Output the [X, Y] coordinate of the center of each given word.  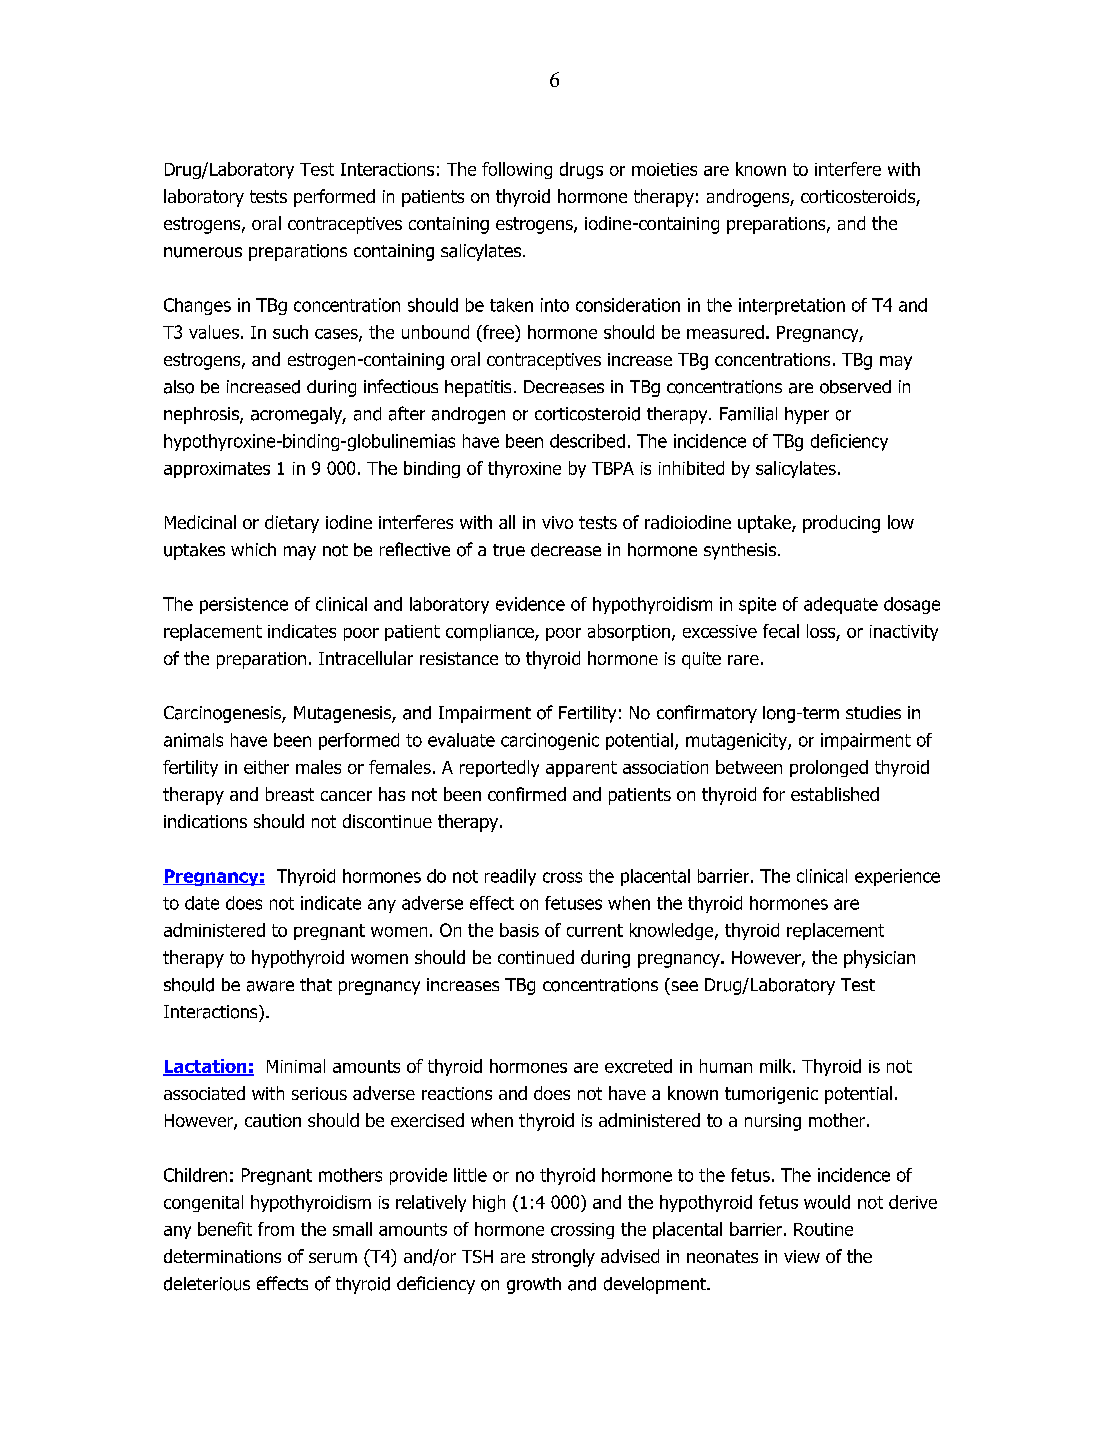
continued [536, 957]
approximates [217, 470]
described [587, 441]
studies [873, 712]
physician [879, 959]
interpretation [792, 306]
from [276, 1229]
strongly [563, 1258]
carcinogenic [550, 741]
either [266, 767]
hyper [807, 415]
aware [270, 986]
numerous [203, 252]
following [517, 170]
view [802, 1256]
